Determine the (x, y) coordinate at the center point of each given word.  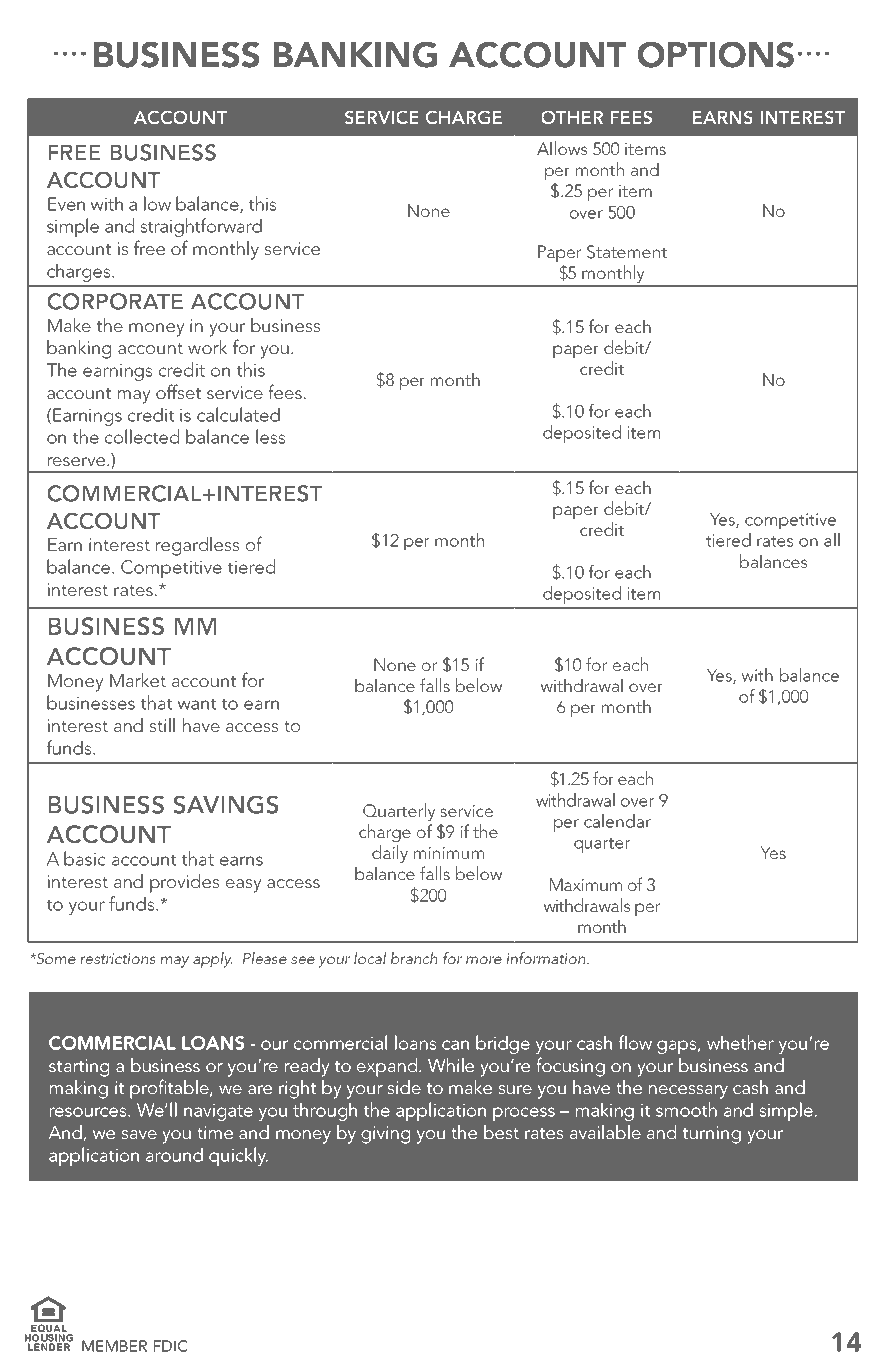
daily (390, 854)
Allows (562, 148)
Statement (627, 252)
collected (142, 436)
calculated (238, 414)
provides (184, 883)
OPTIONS (715, 54)
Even (66, 204)
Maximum (586, 884)
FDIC (171, 1346)
